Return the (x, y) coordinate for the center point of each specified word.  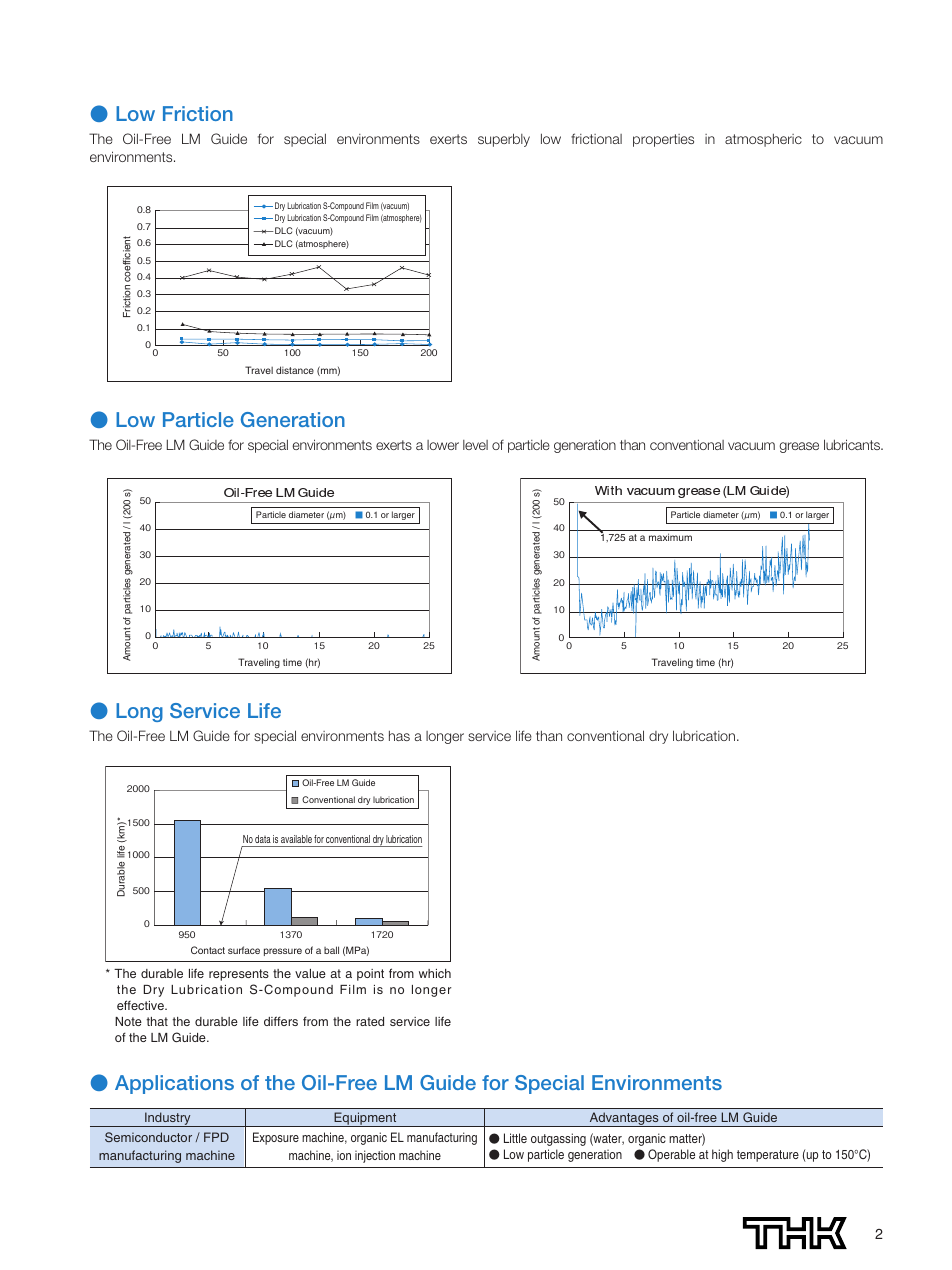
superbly (504, 140)
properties (663, 140)
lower (443, 445)
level (475, 445)
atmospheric (763, 140)
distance (295, 370)
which (435, 973)
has (399, 735)
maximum (670, 537)
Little (515, 1138)
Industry (168, 1119)
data (263, 839)
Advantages (624, 1119)
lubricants (853, 444)
